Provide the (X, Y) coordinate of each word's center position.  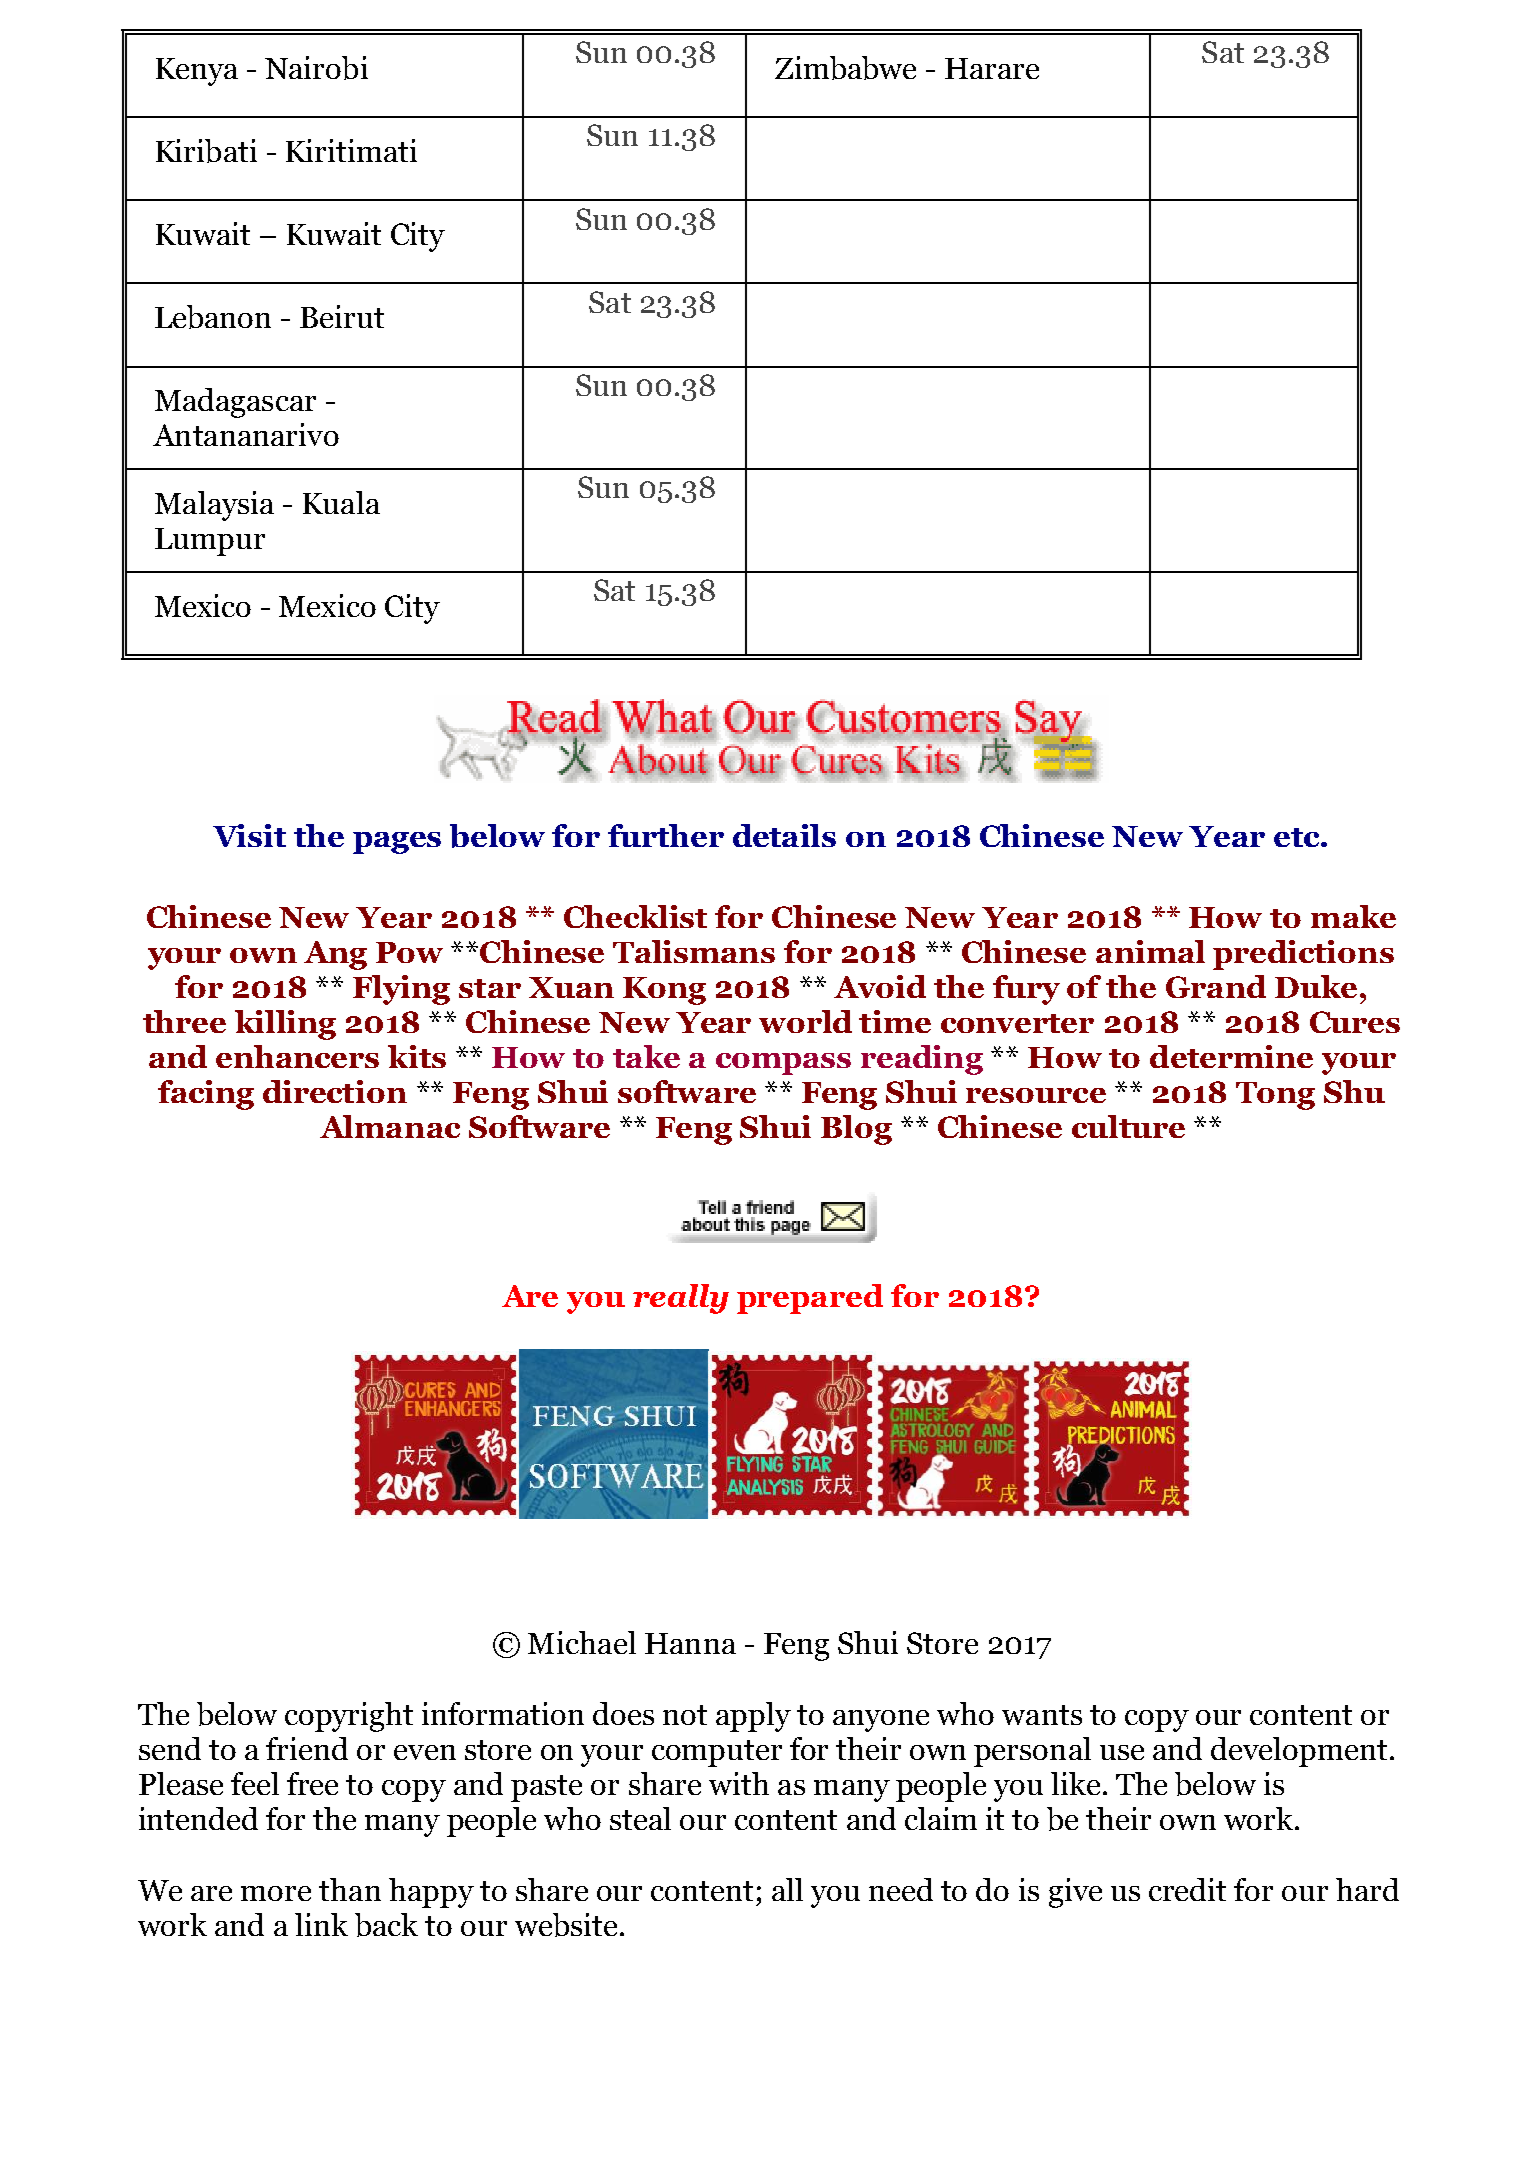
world (805, 1021)
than (350, 1889)
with (739, 1783)
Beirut (342, 316)
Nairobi (316, 68)
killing (285, 1025)
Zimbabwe (845, 68)
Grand (1216, 986)
